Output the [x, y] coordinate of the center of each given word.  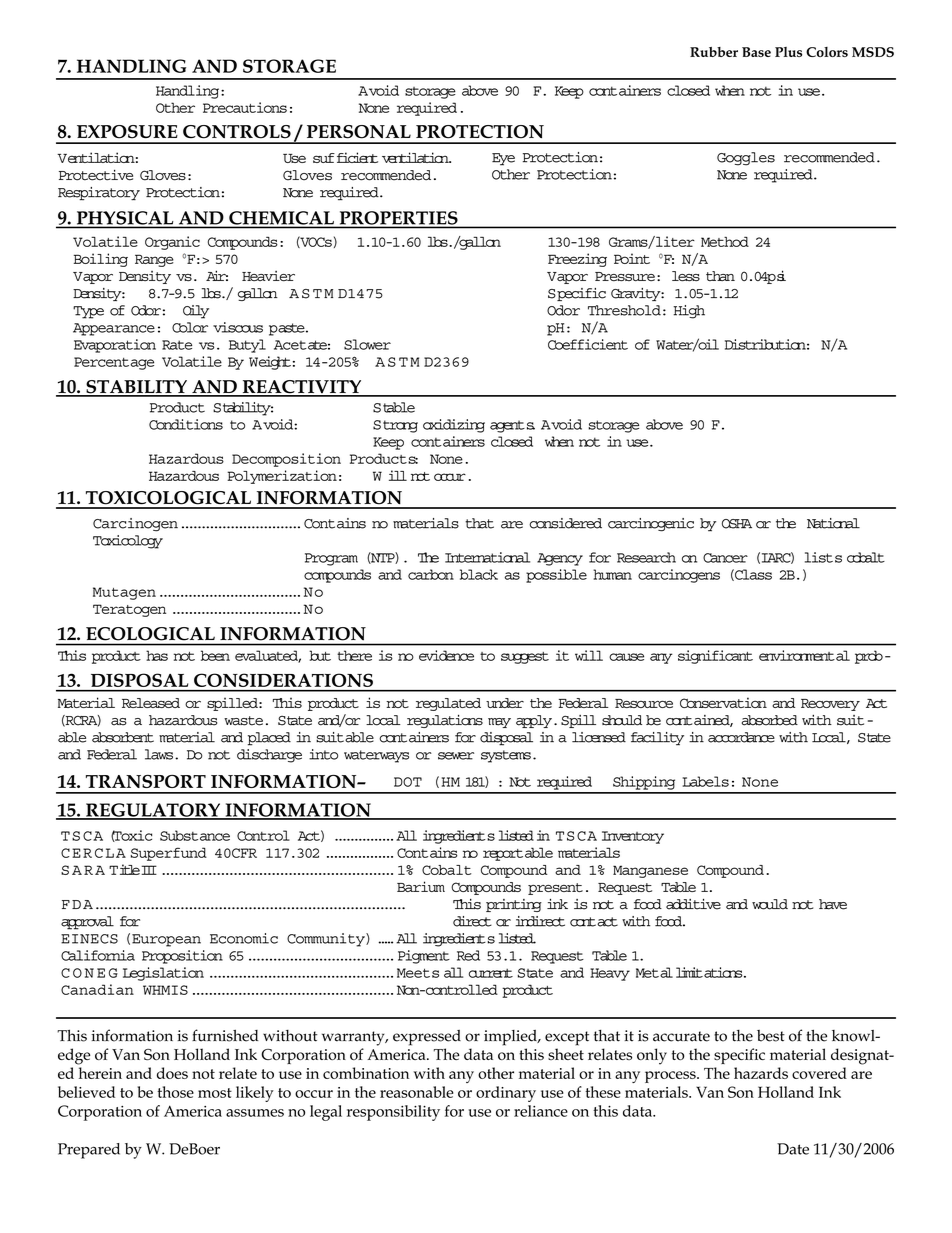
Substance [195, 835]
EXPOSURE [127, 132]
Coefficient [588, 344]
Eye [503, 159]
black [479, 574]
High [689, 312]
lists [823, 557]
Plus [788, 52]
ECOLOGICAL [150, 633]
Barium [421, 886]
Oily [196, 312]
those [175, 1092]
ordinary [506, 1094]
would [770, 904]
